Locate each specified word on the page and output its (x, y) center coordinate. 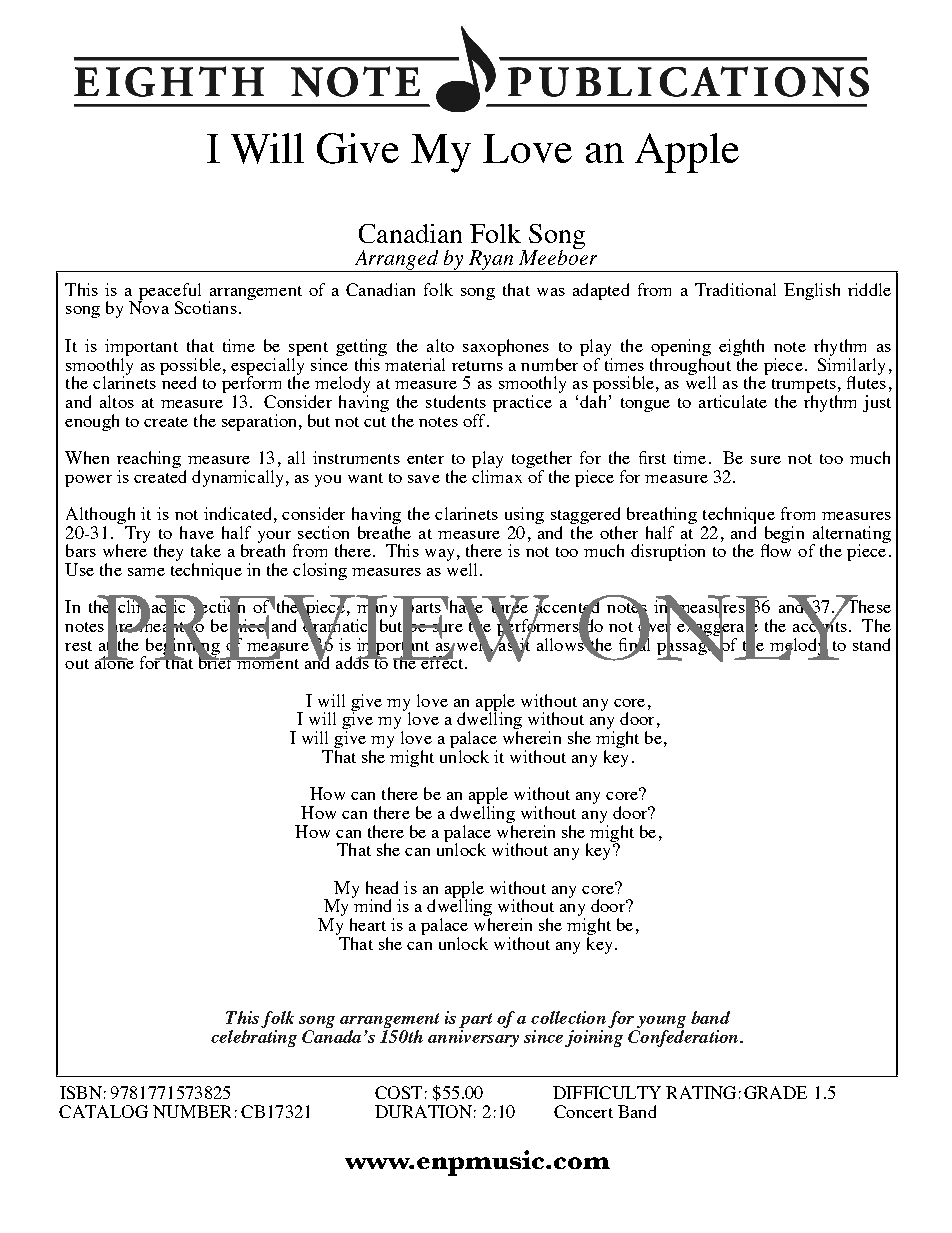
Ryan (492, 261)
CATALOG (103, 1111)
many (377, 611)
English (812, 291)
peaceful (169, 292)
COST (398, 1092)
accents (820, 627)
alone (114, 661)
